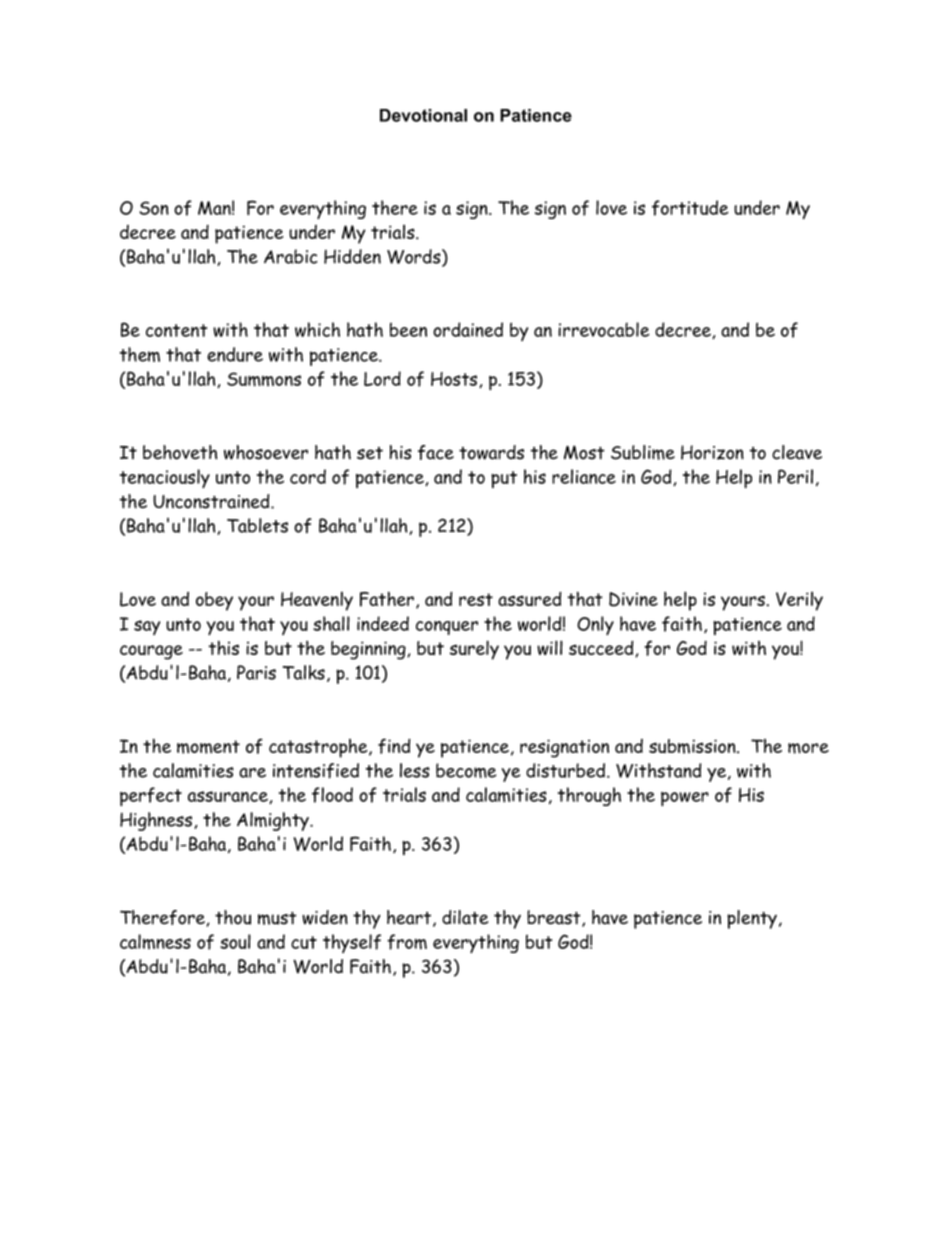  I want to click on surely, so click(474, 650).
